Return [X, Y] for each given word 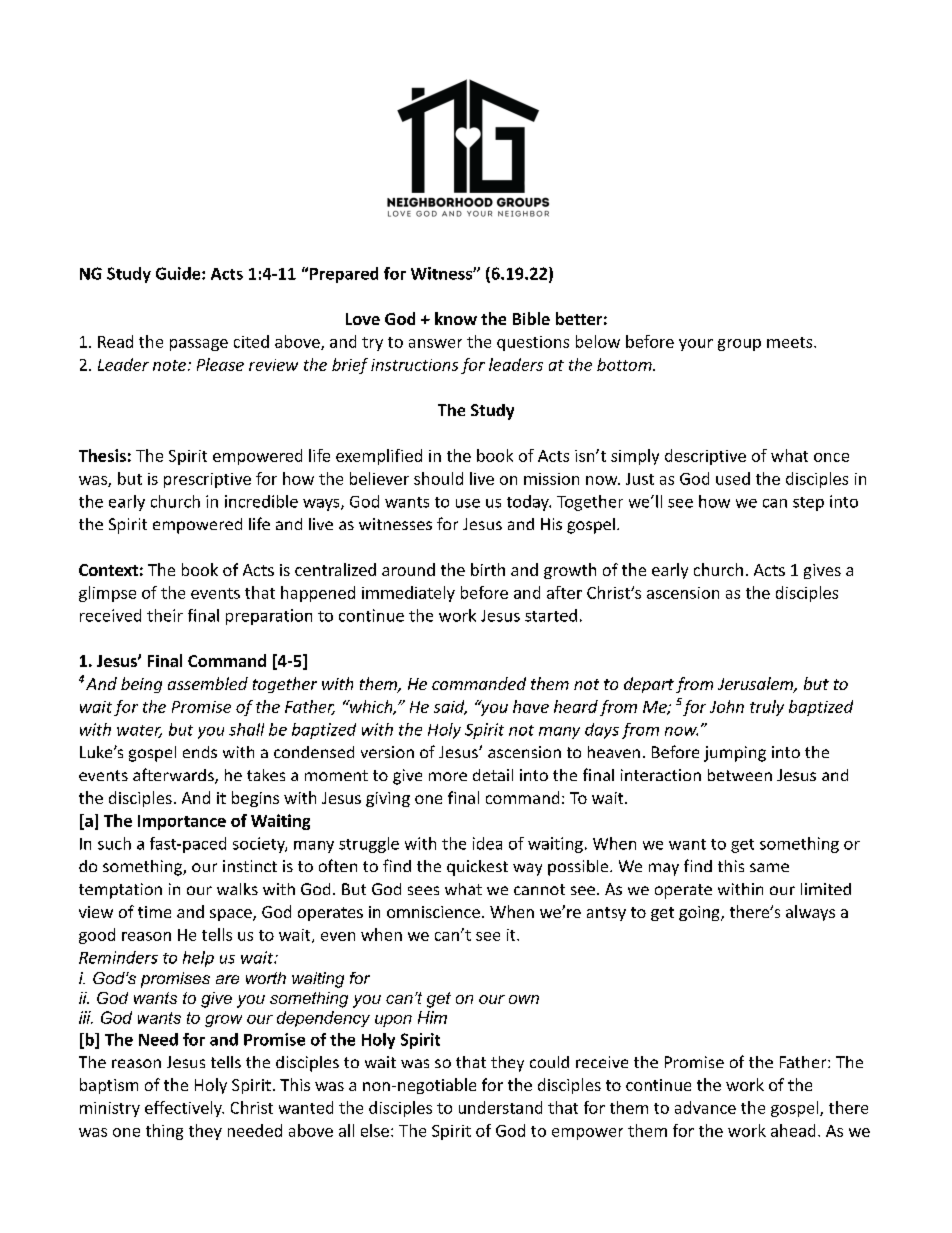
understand [500, 1107]
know [456, 318]
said [450, 707]
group [739, 345]
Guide [179, 273]
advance [705, 1107]
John [727, 706]
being [141, 685]
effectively [184, 1109]
